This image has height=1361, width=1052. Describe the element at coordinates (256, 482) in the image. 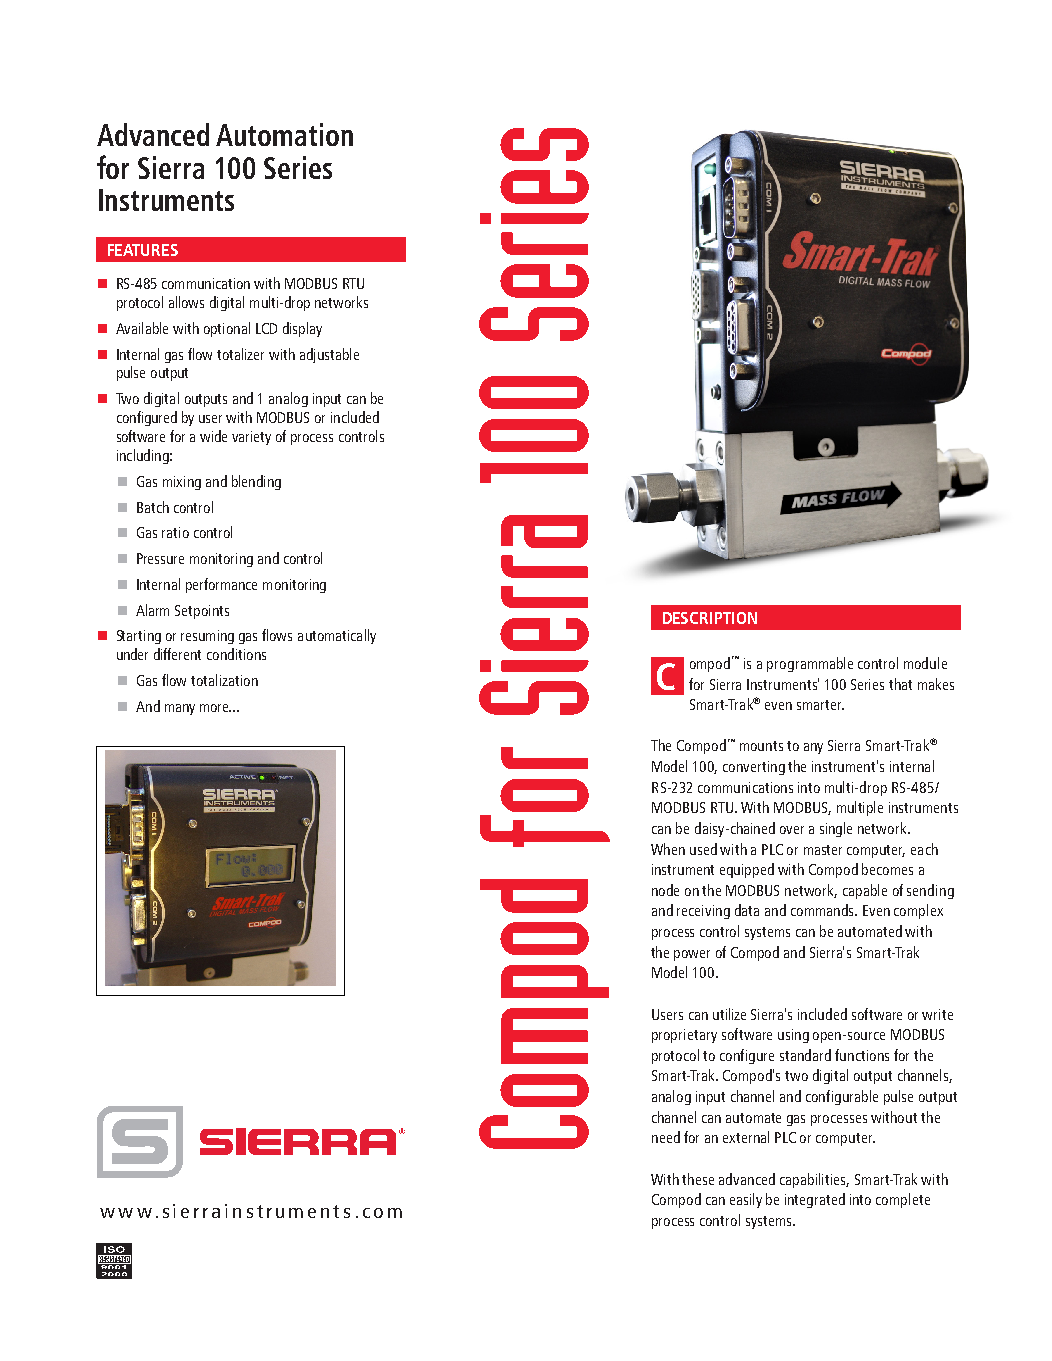

I see `blending` at that location.
